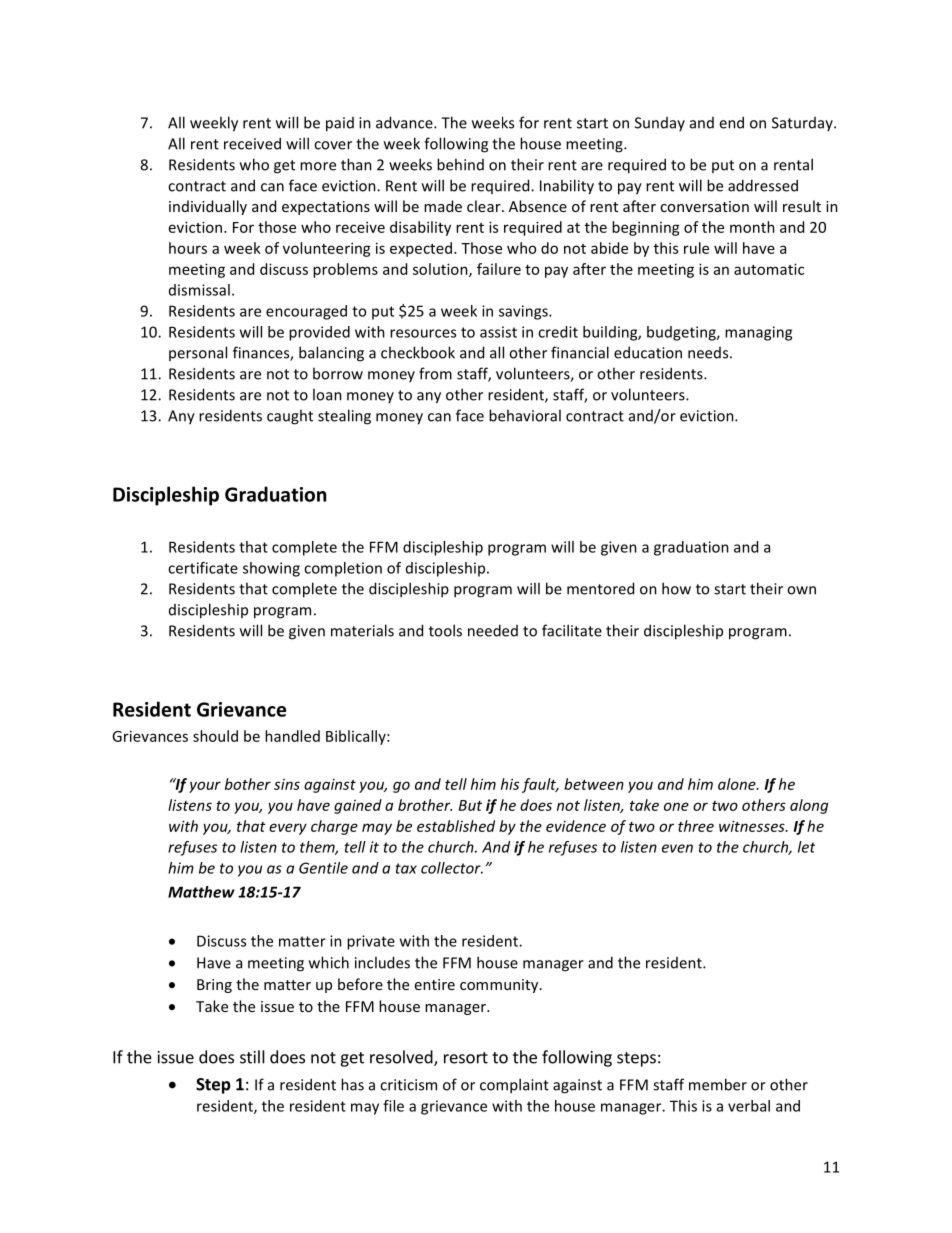 The height and width of the screenshot is (1233, 952). I want to click on own, so click(801, 590).
